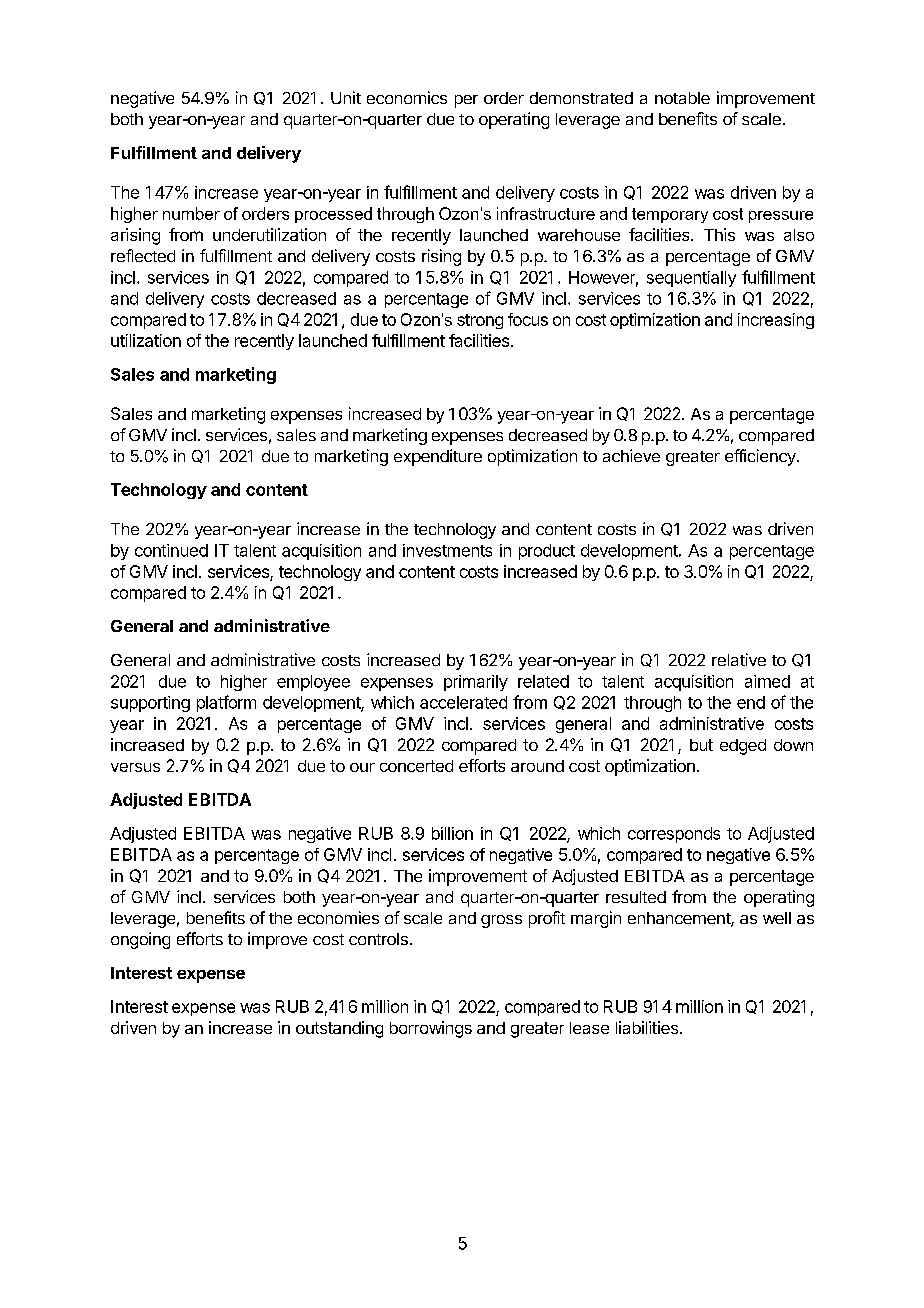 The height and width of the image is (1308, 924). Describe the element at coordinates (438, 457) in the image. I see `expenditure` at that location.
